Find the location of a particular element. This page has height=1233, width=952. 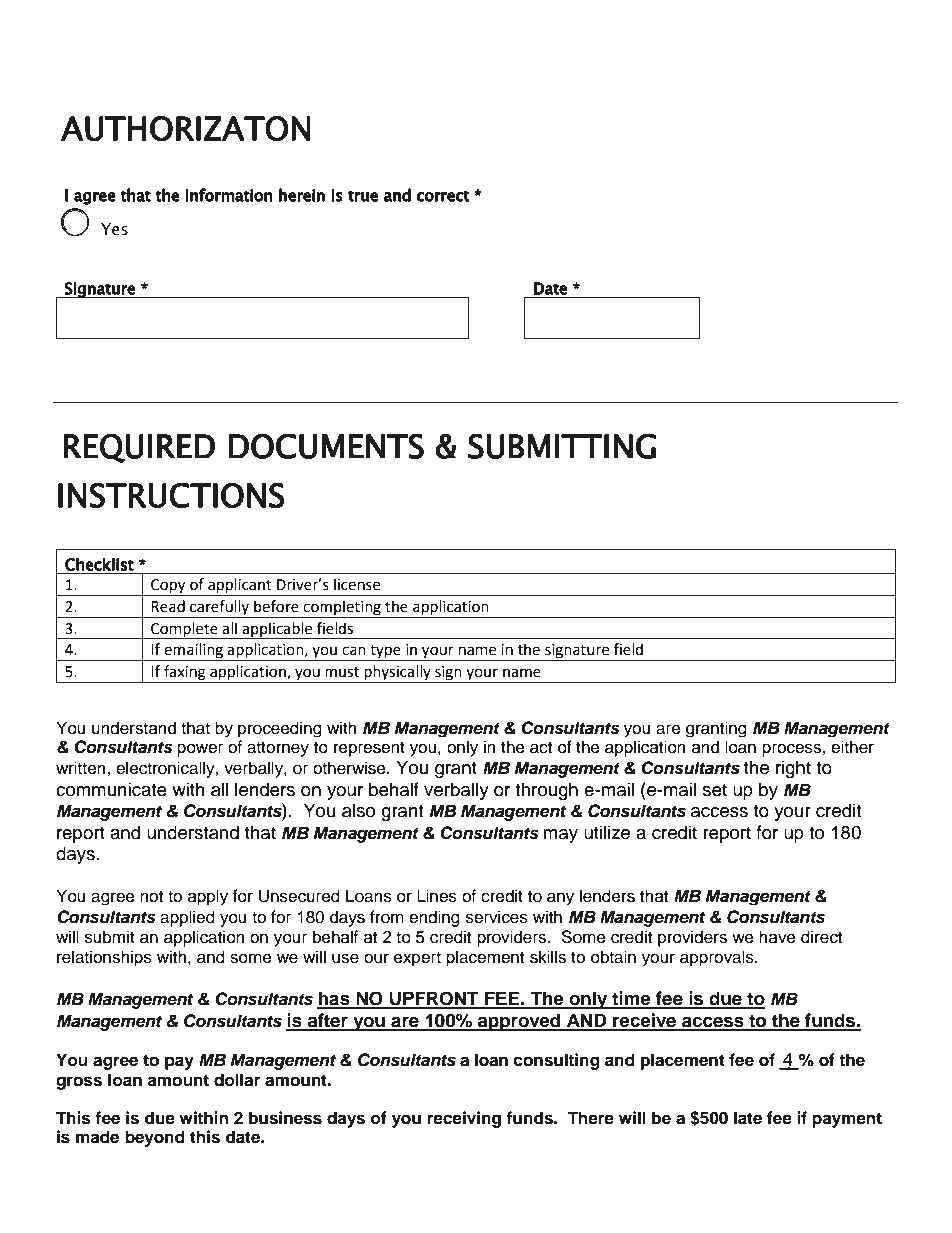

have is located at coordinates (777, 937).
